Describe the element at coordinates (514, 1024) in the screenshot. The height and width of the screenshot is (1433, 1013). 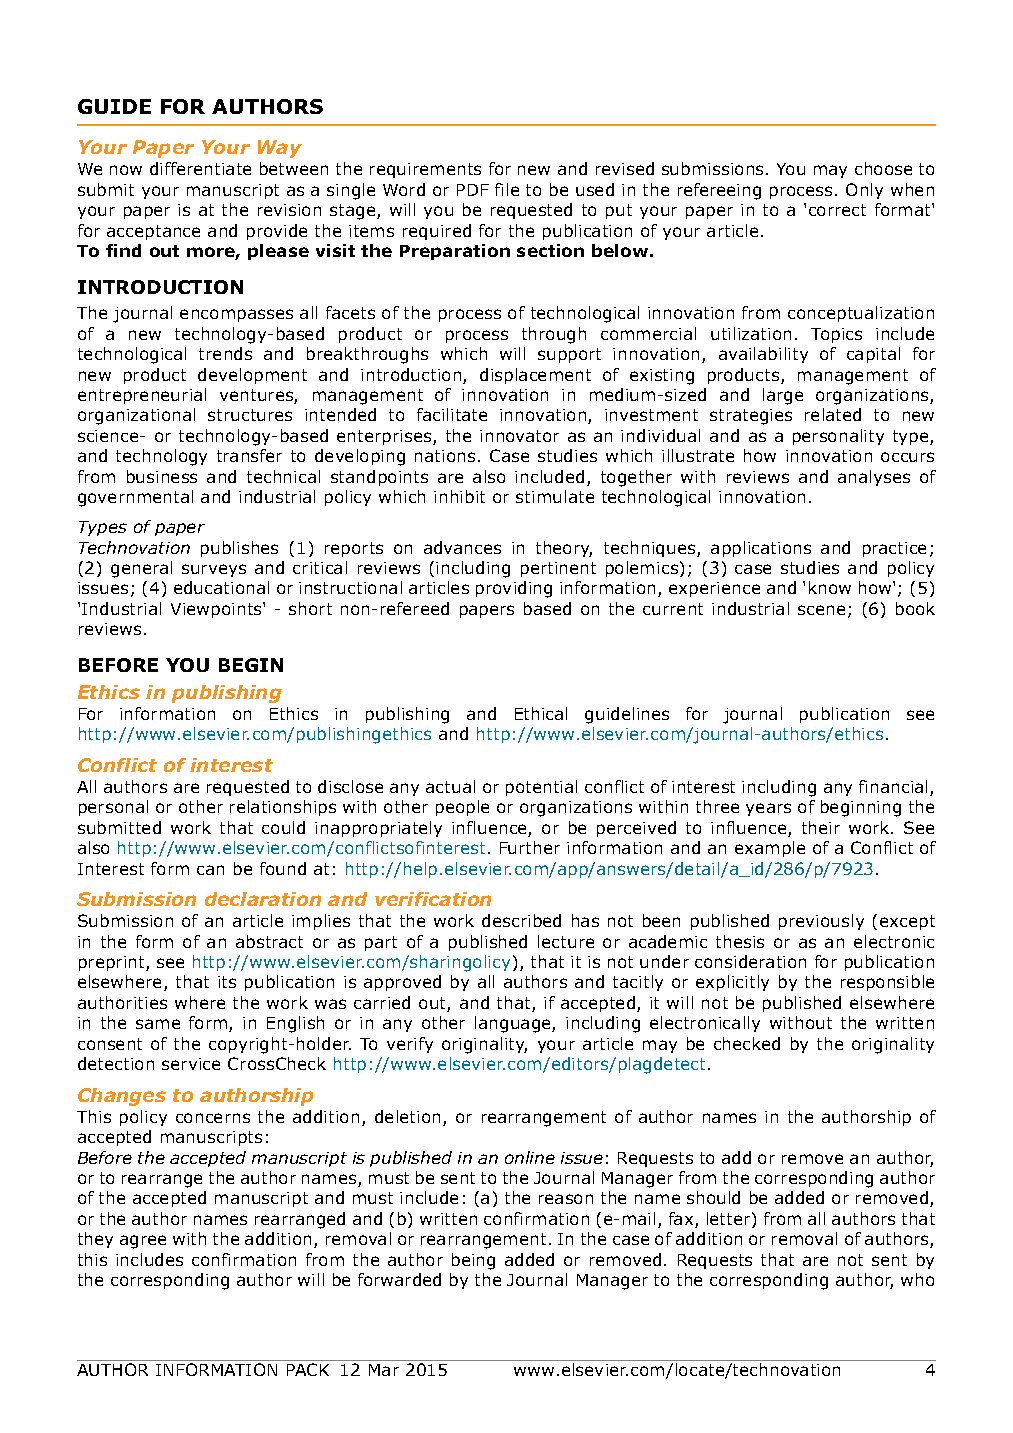
I see `language` at that location.
